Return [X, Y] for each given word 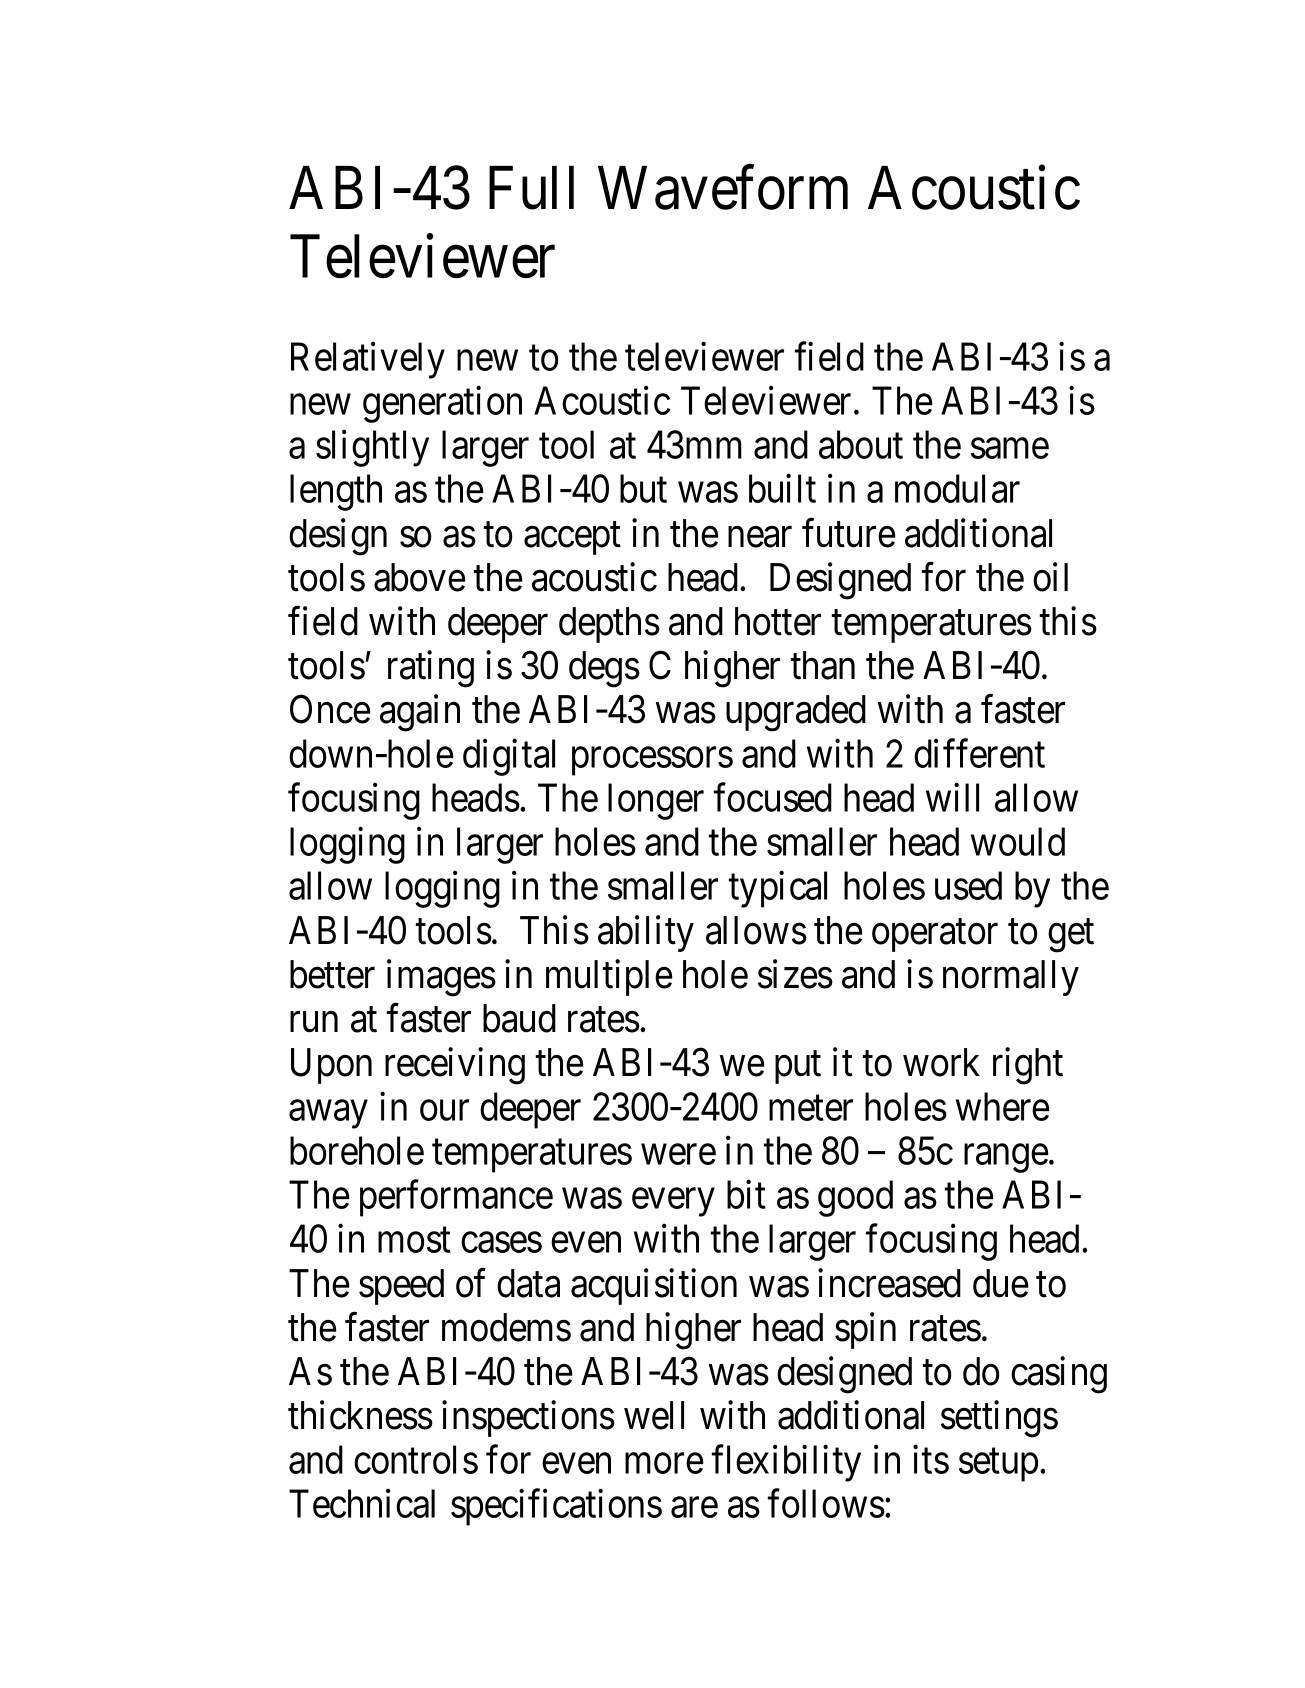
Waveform [723, 188]
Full [531, 188]
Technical [362, 1503]
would [1018, 841]
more [664, 1464]
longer [656, 801]
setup [998, 1465]
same [1010, 449]
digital [509, 757]
